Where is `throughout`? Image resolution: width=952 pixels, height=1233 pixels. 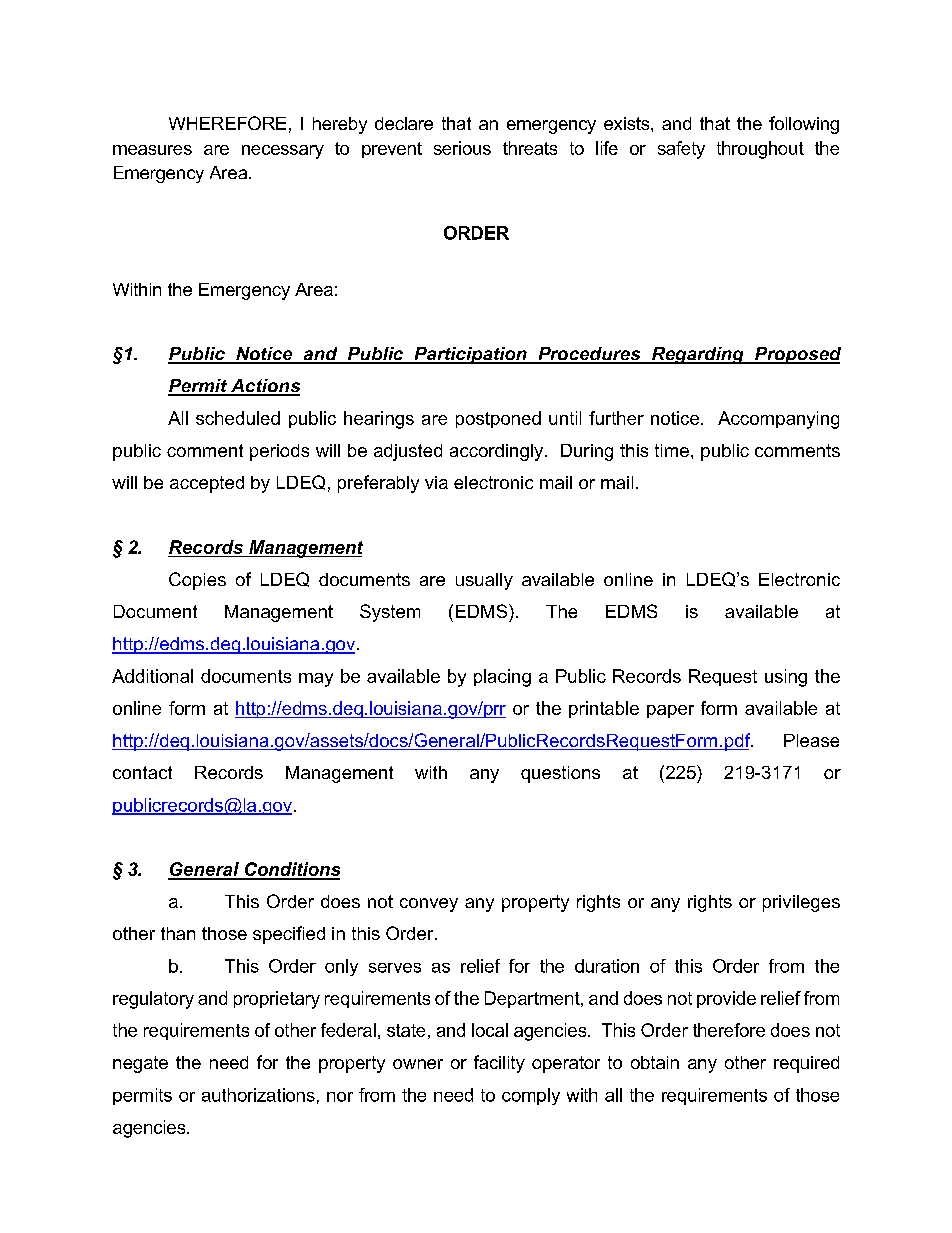
throughout is located at coordinates (760, 150).
